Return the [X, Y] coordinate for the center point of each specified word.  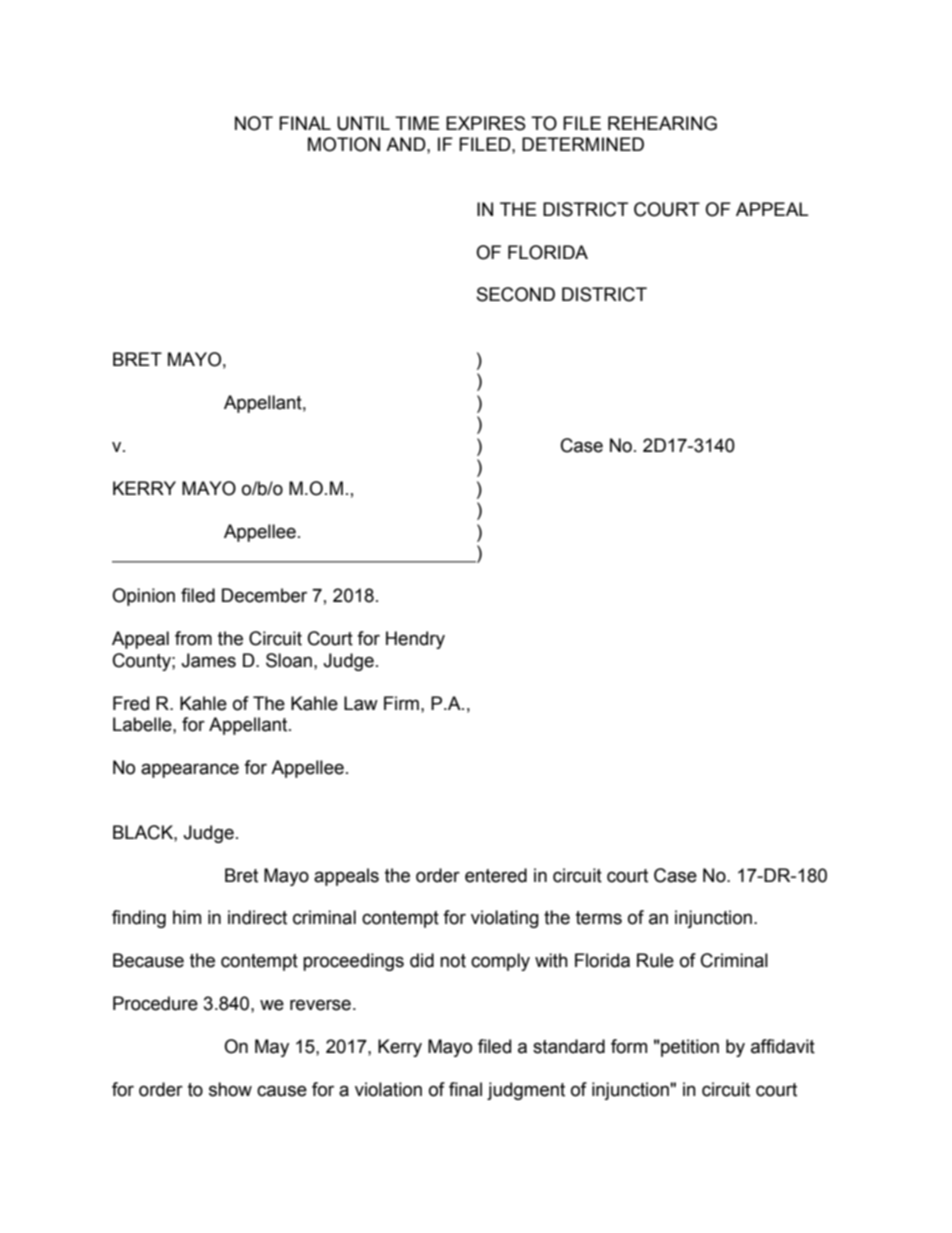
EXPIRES [486, 123]
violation [388, 1089]
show [230, 1089]
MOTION [344, 144]
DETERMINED [583, 144]
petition [689, 1048]
